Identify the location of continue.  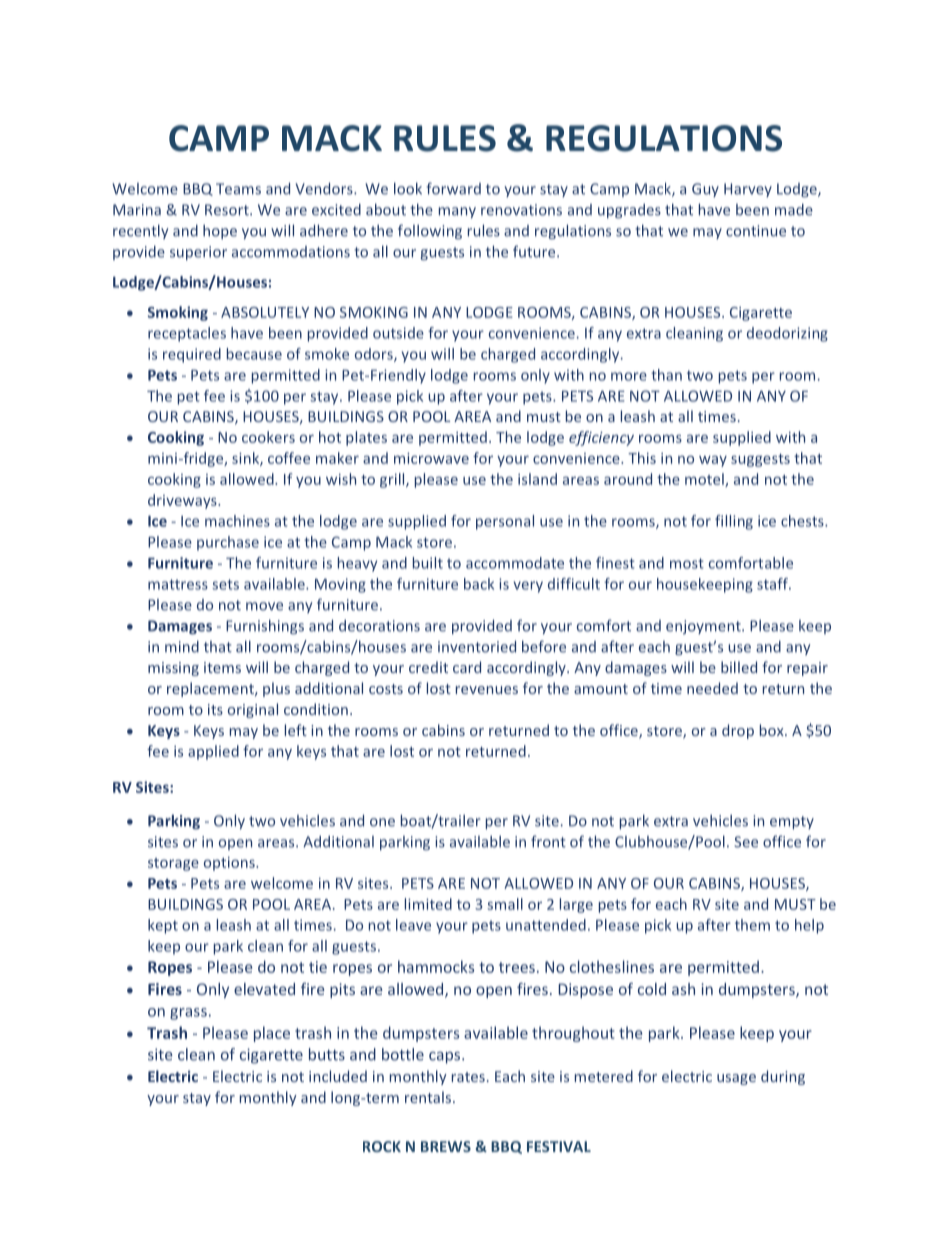
(756, 231).
